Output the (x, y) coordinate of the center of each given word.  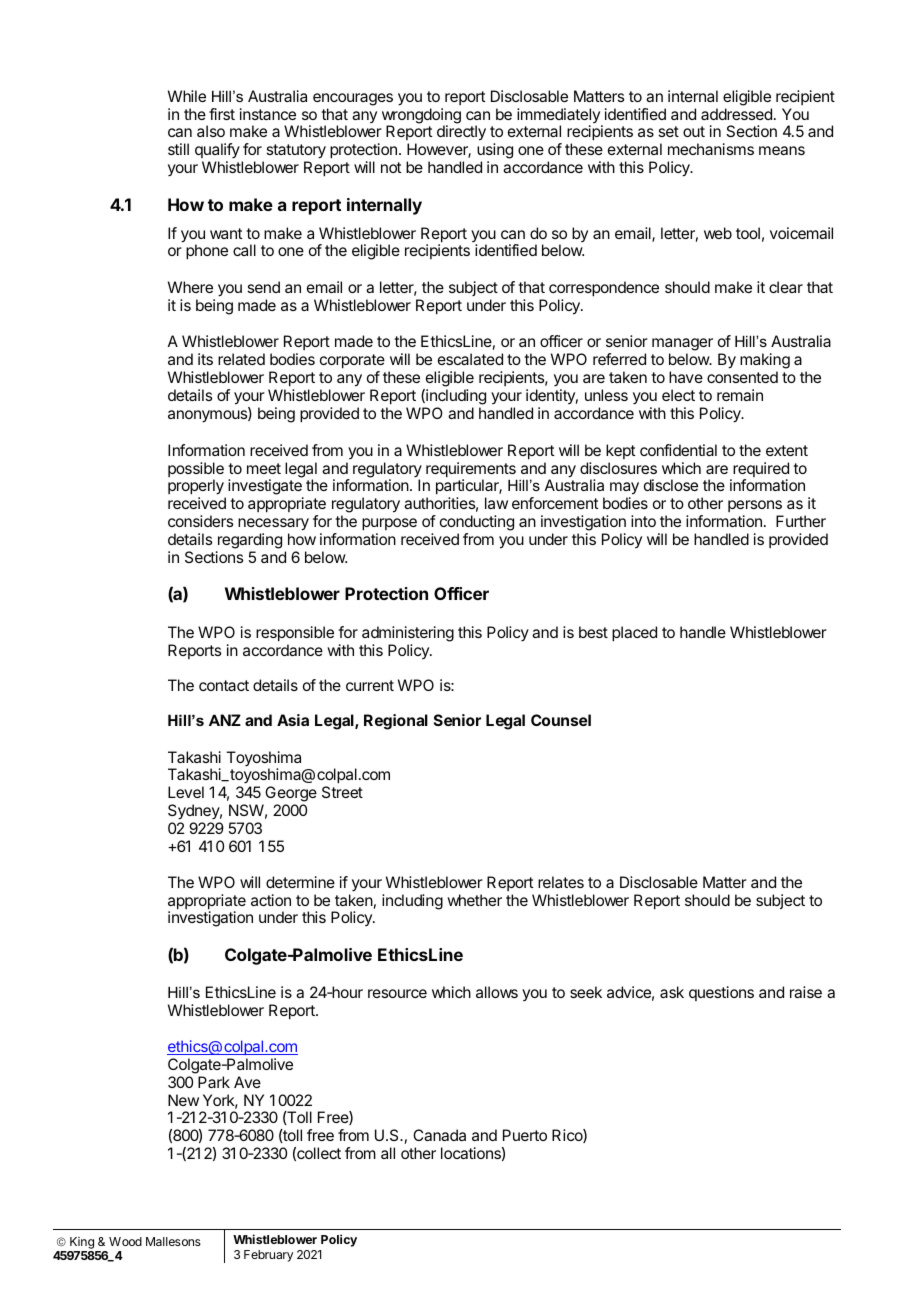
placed (634, 634)
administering (408, 634)
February (268, 1256)
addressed (736, 114)
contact (224, 685)
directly (461, 133)
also (211, 131)
